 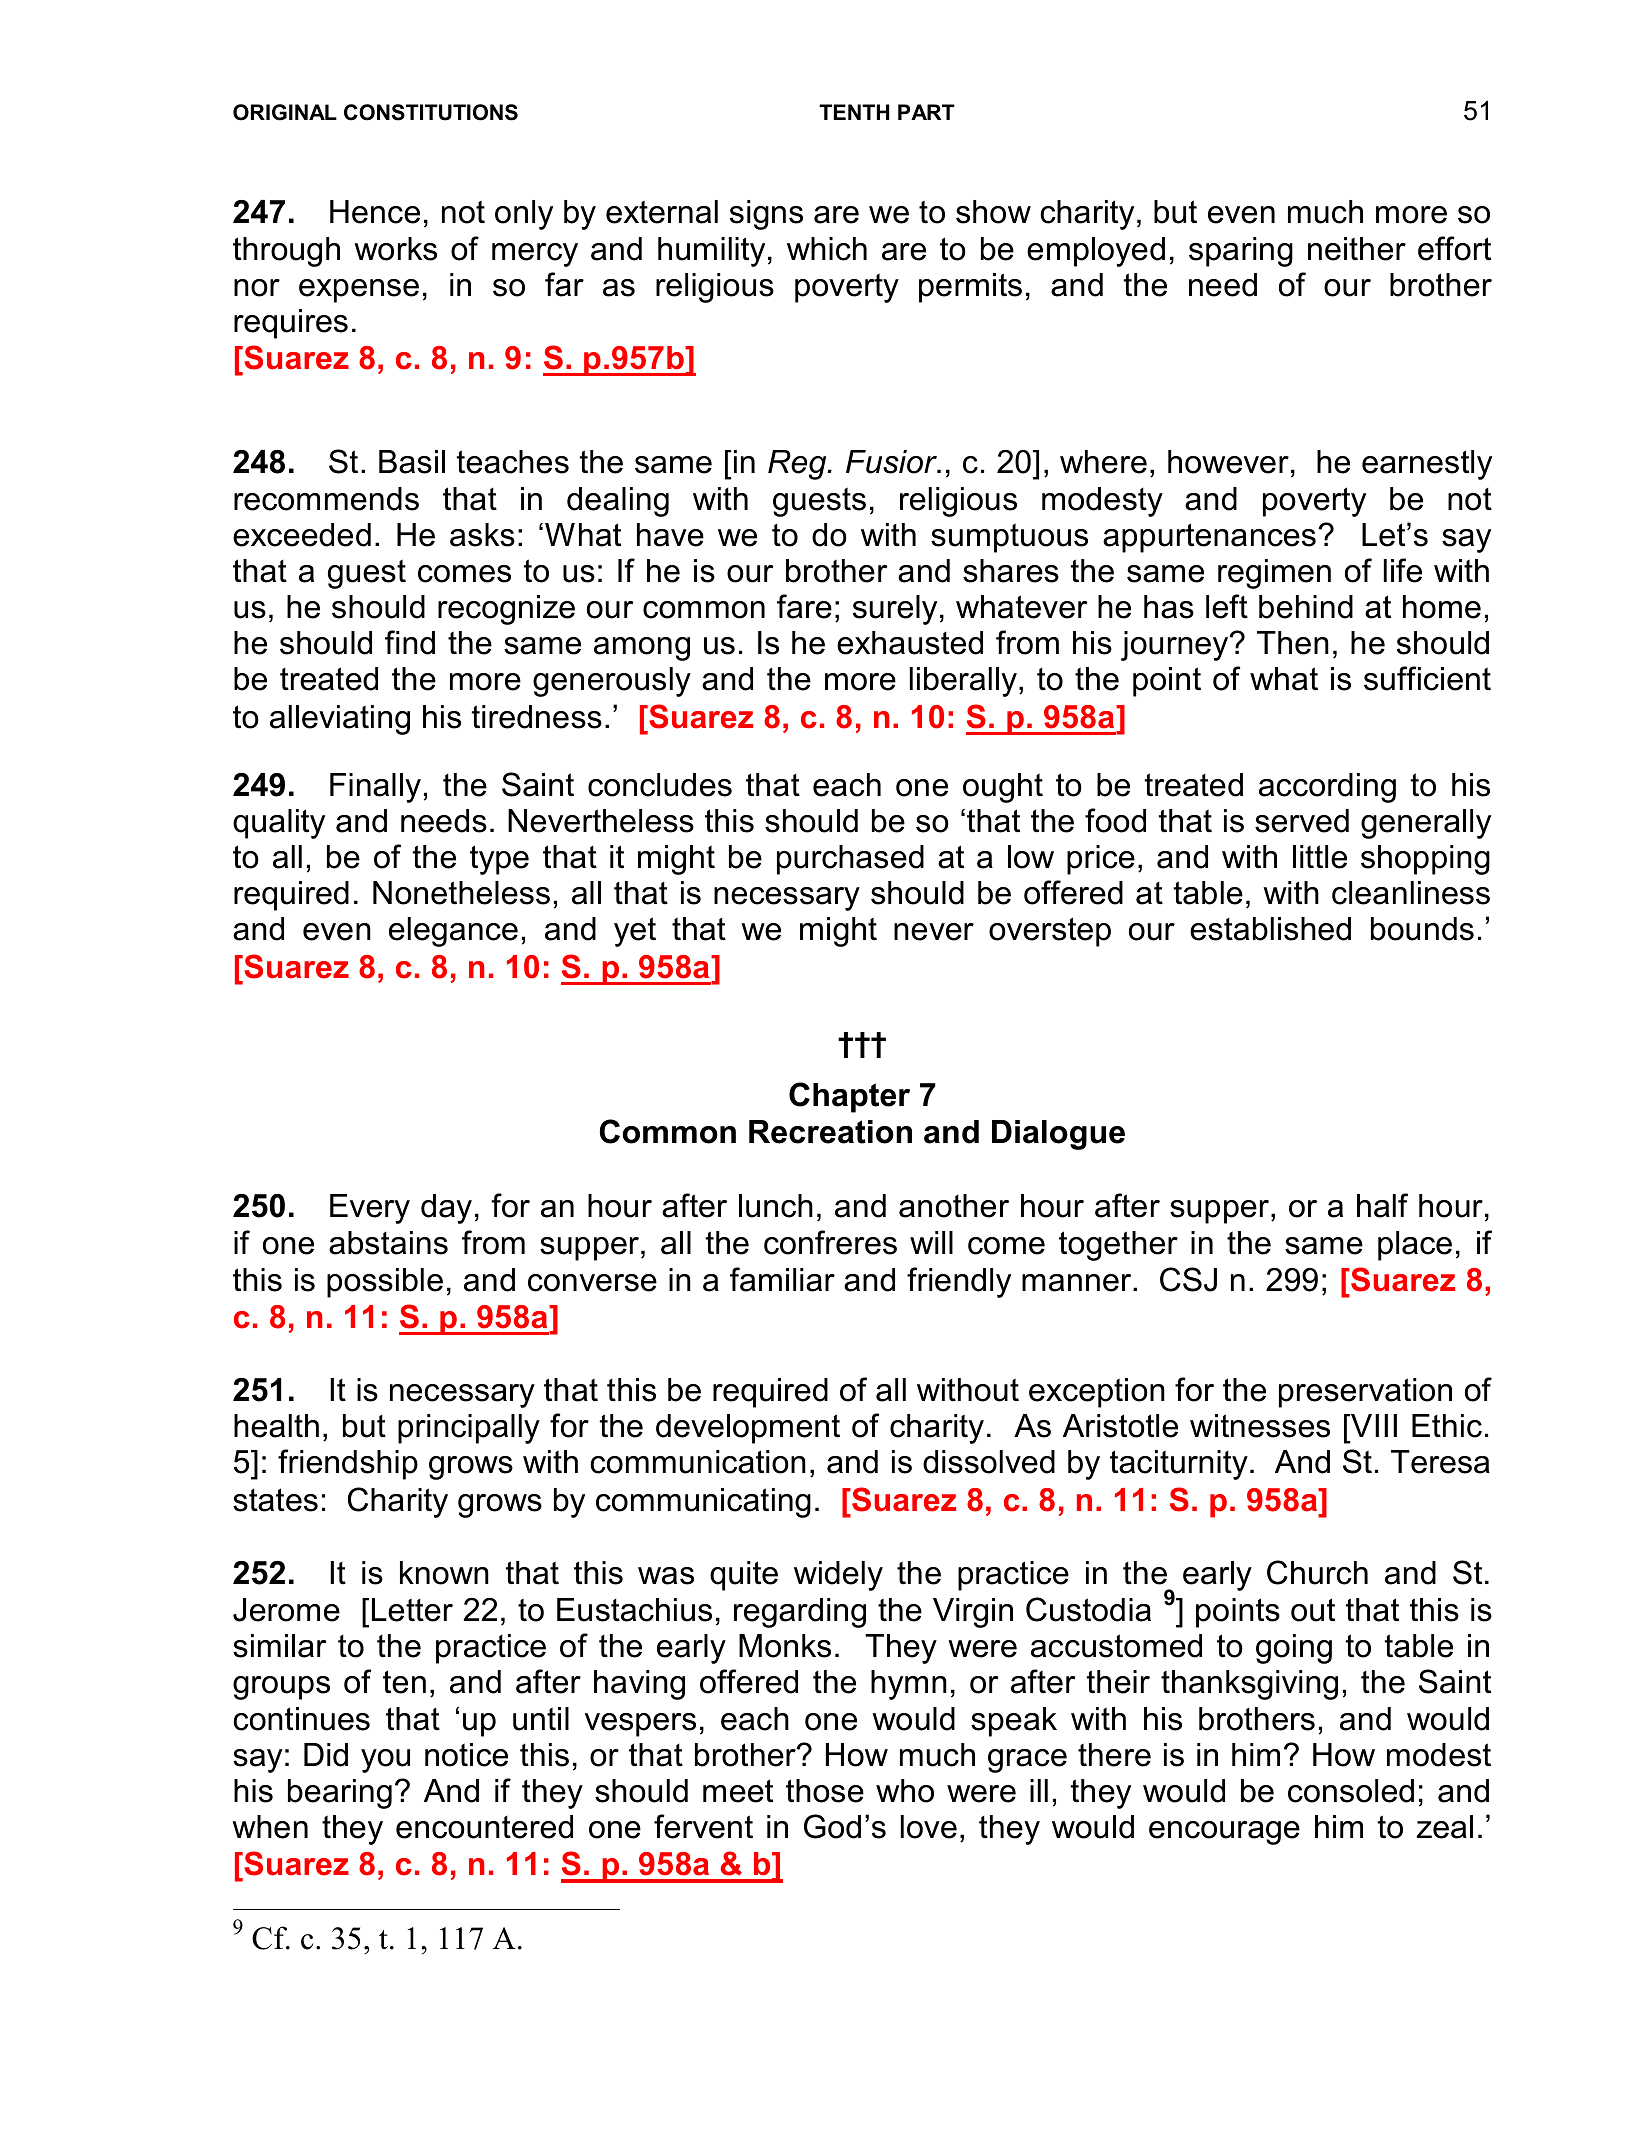 I want to click on TENTH, so click(x=854, y=112).
